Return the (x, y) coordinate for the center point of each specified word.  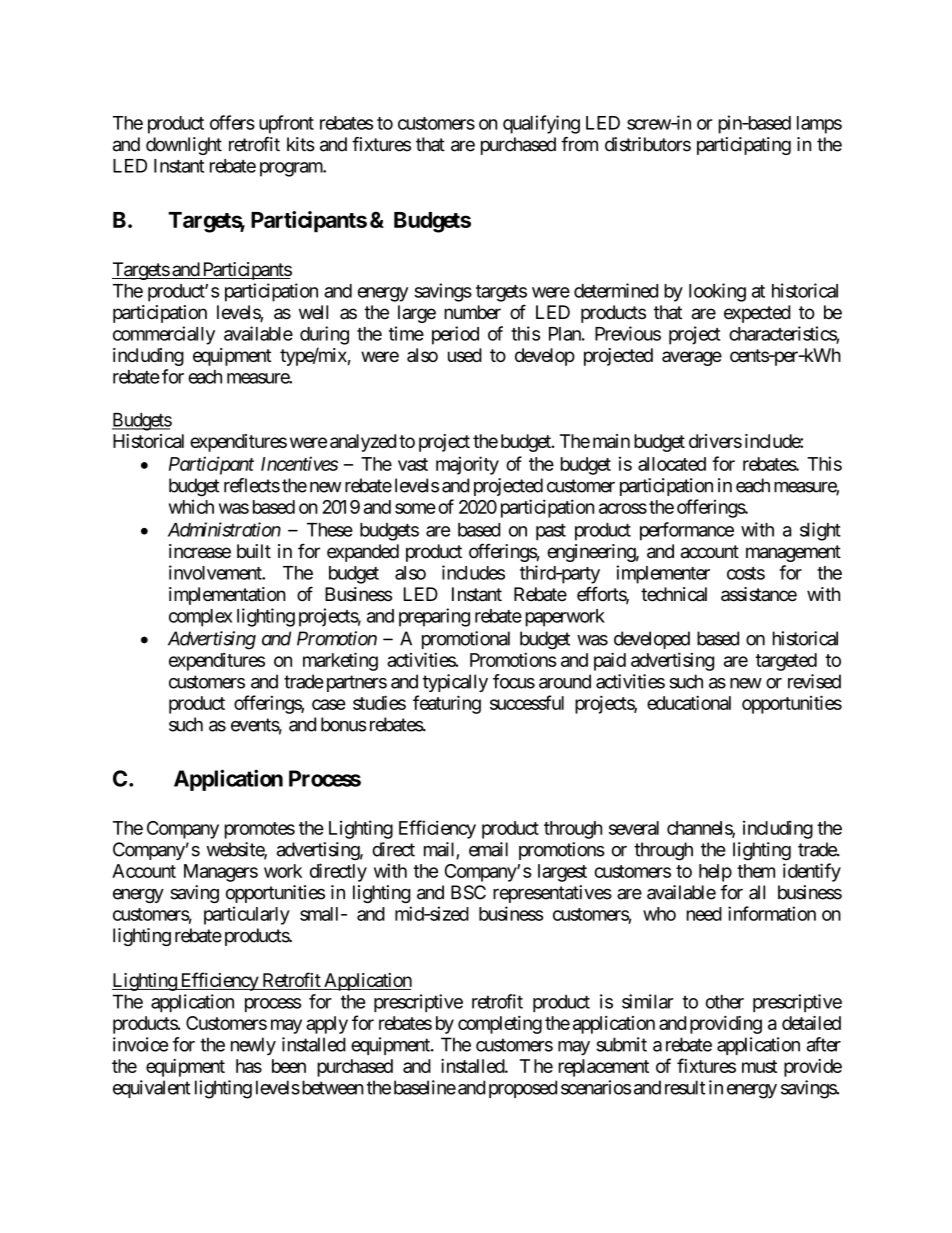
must (759, 1066)
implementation (227, 596)
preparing (434, 617)
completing (500, 1025)
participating (744, 146)
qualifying (541, 124)
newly (253, 1046)
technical (674, 594)
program (292, 169)
